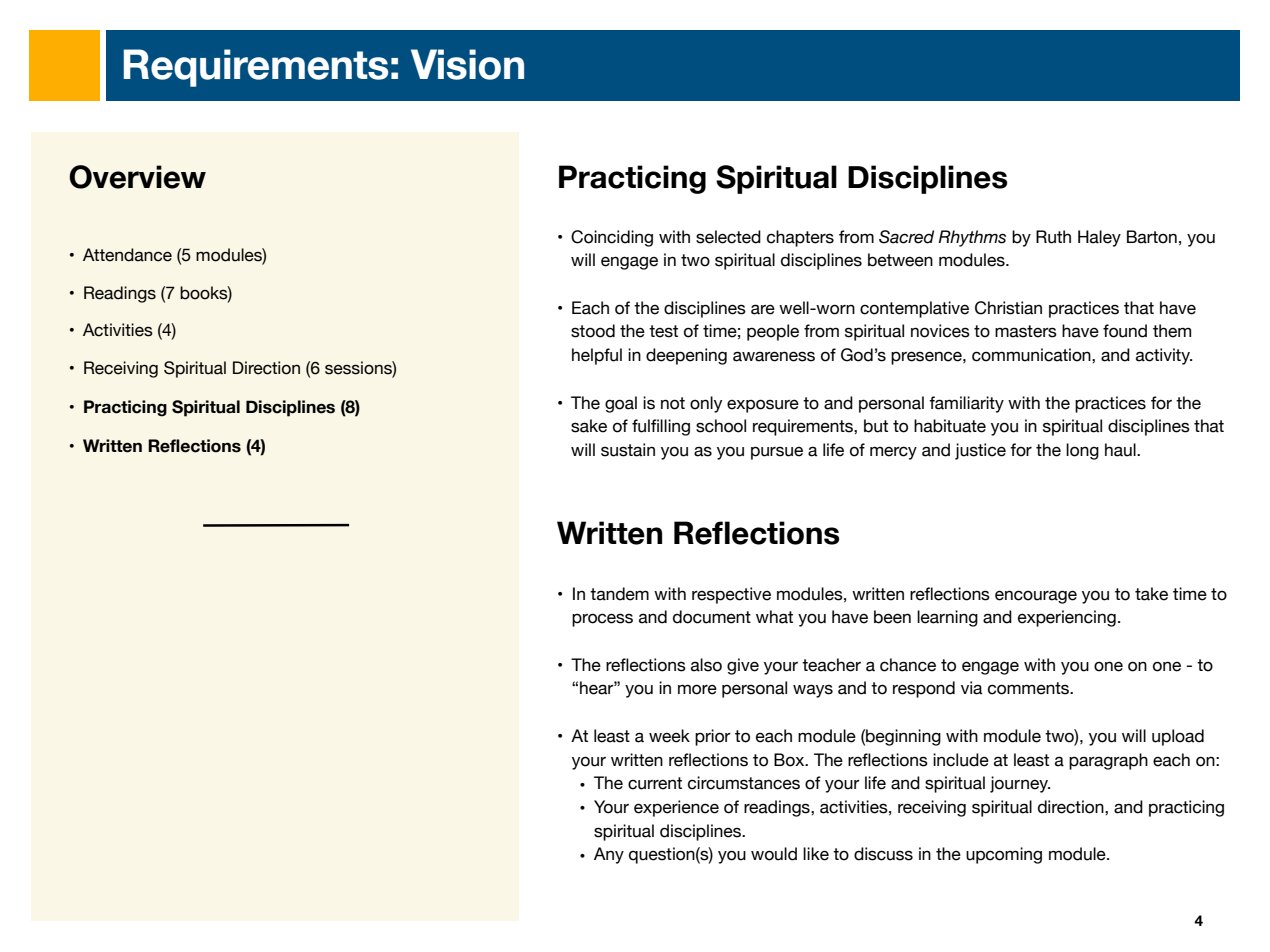 This document has height=952, width=1270. Describe the element at coordinates (602, 620) in the document. I see `process` at that location.
